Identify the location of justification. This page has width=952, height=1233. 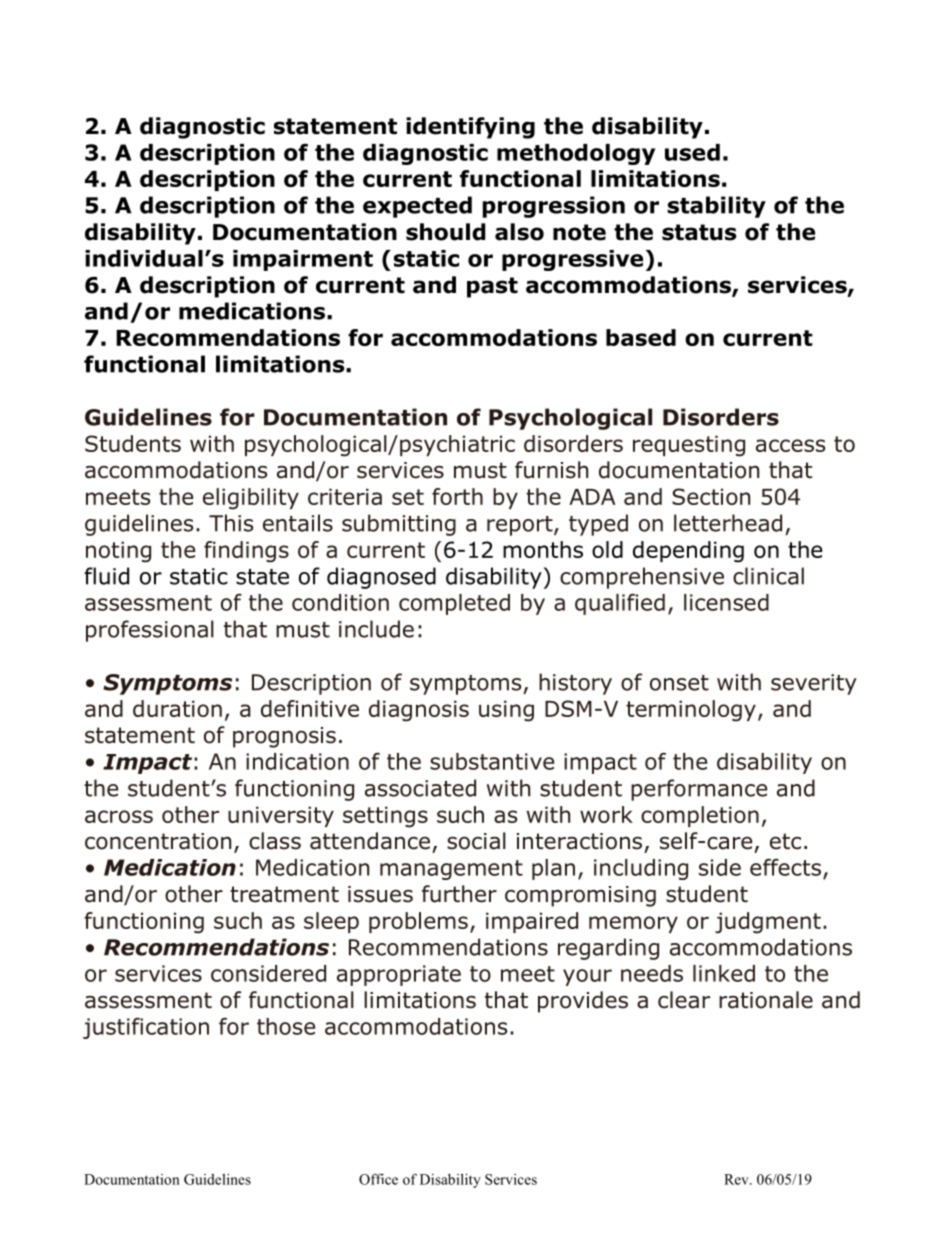
(146, 1028).
